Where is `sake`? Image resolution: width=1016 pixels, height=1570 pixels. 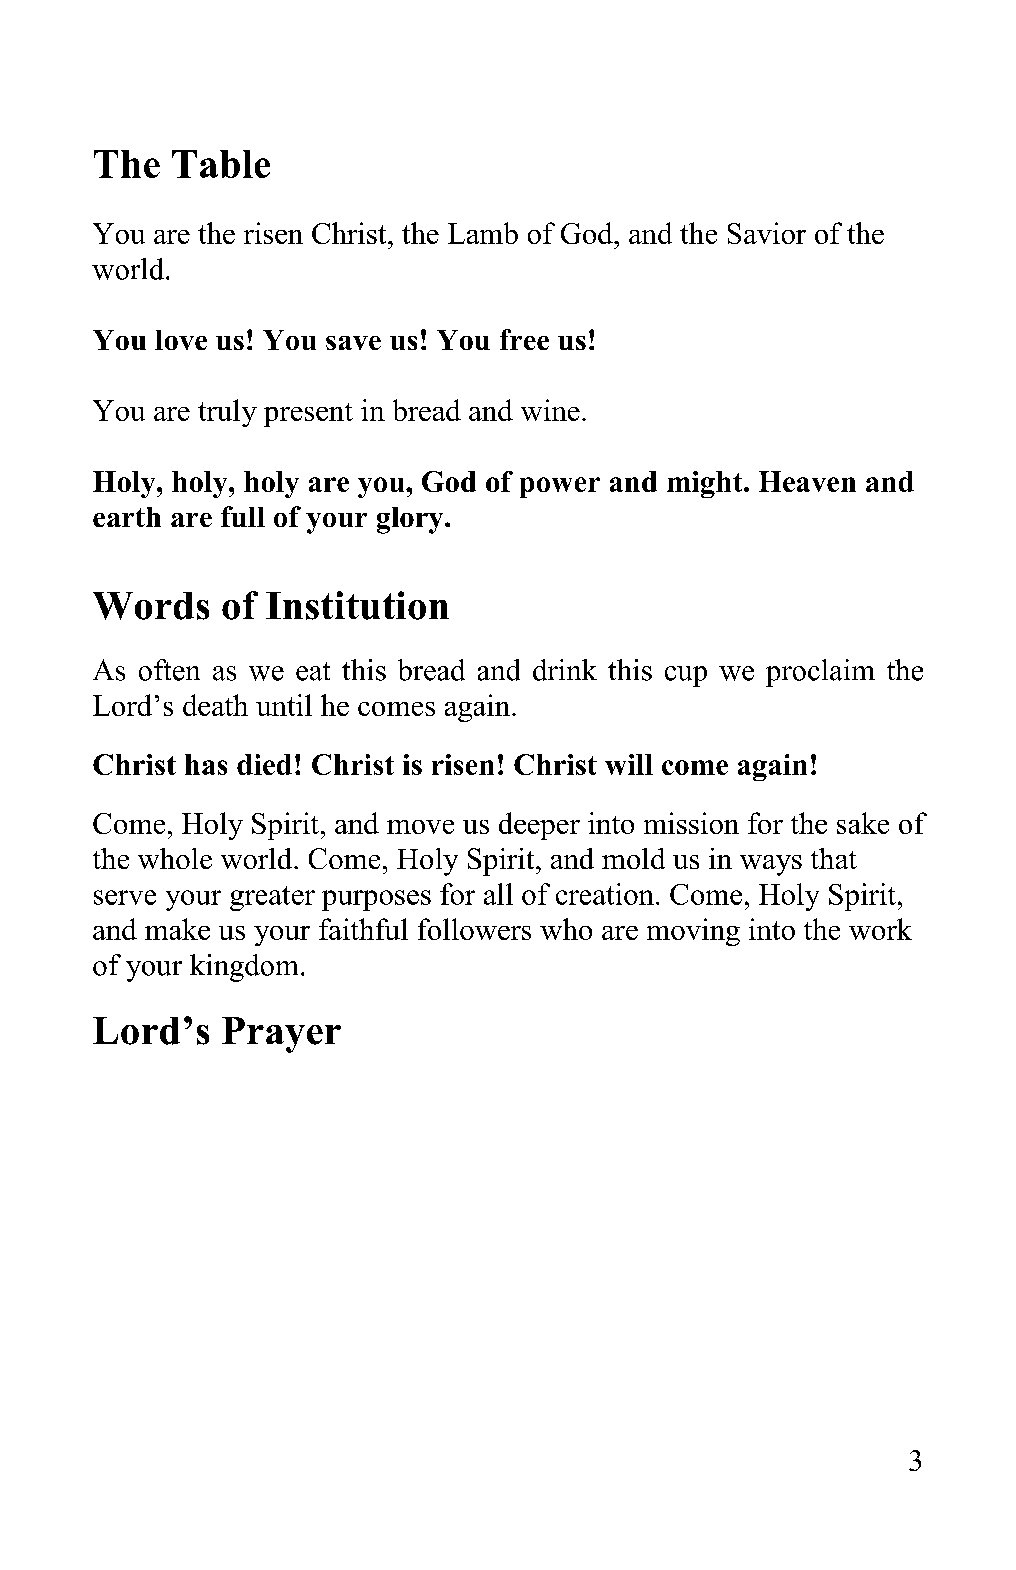 sake is located at coordinates (863, 823).
